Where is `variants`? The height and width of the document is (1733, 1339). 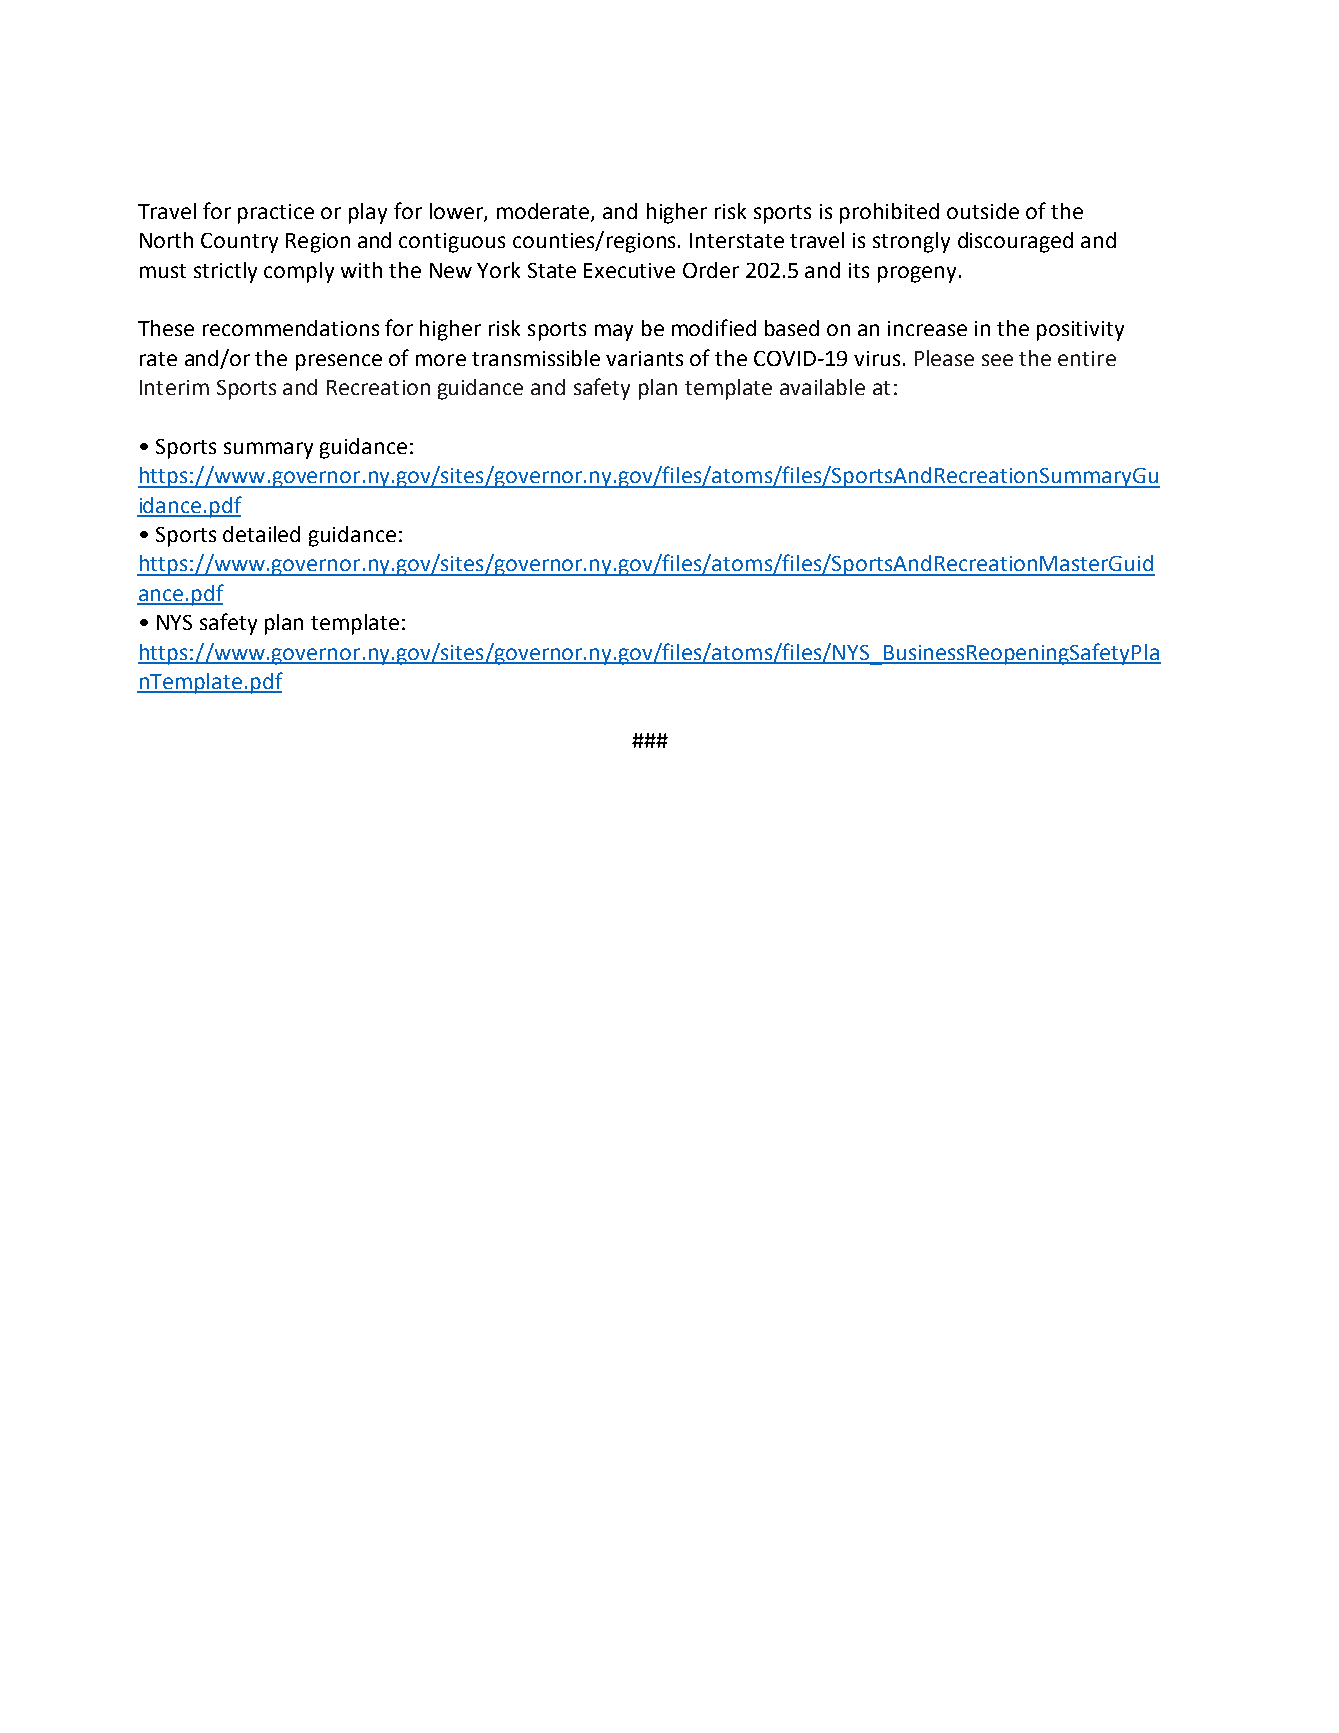 variants is located at coordinates (644, 358).
